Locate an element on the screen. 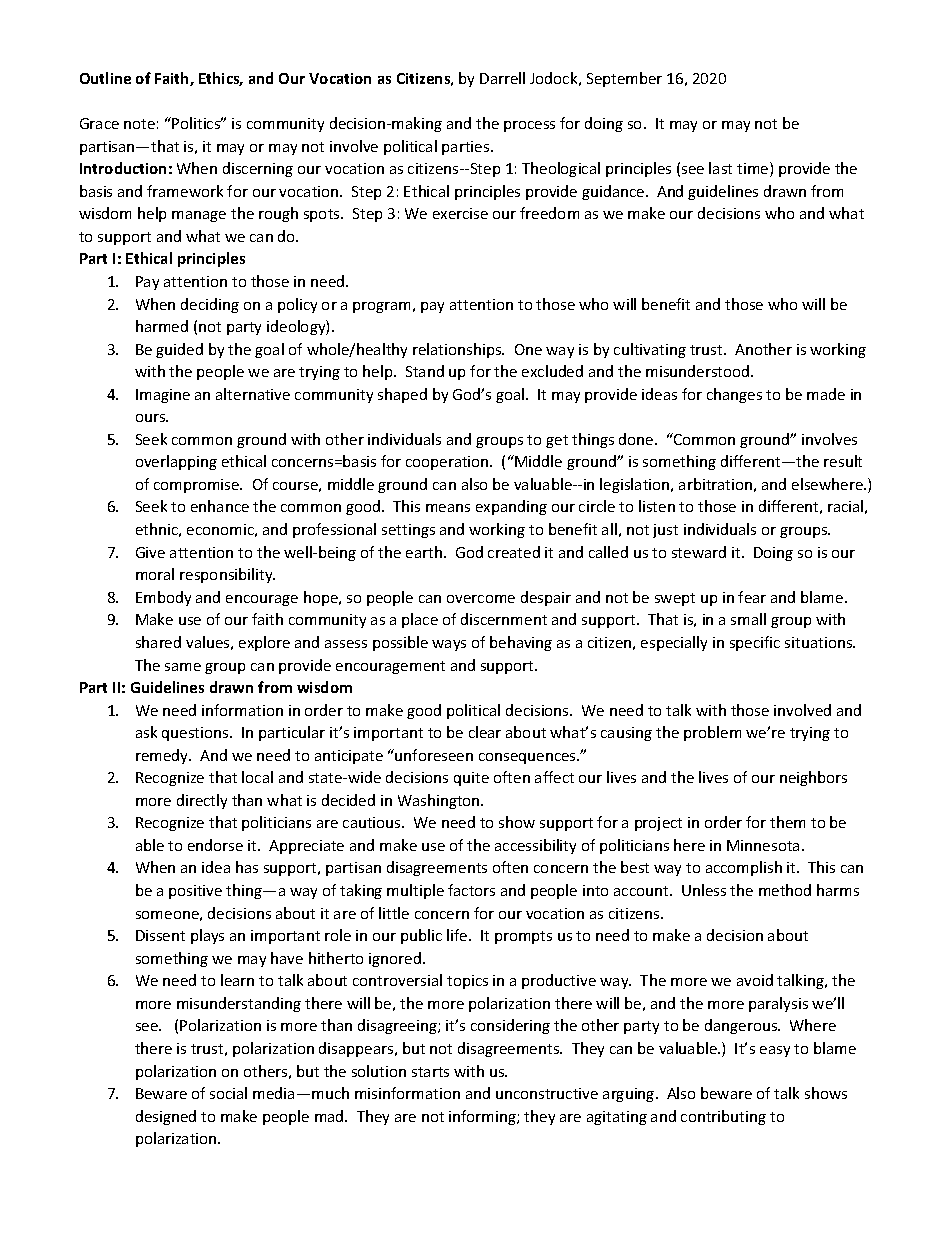 This screenshot has height=1233, width=952. Grace is located at coordinates (99, 123).
